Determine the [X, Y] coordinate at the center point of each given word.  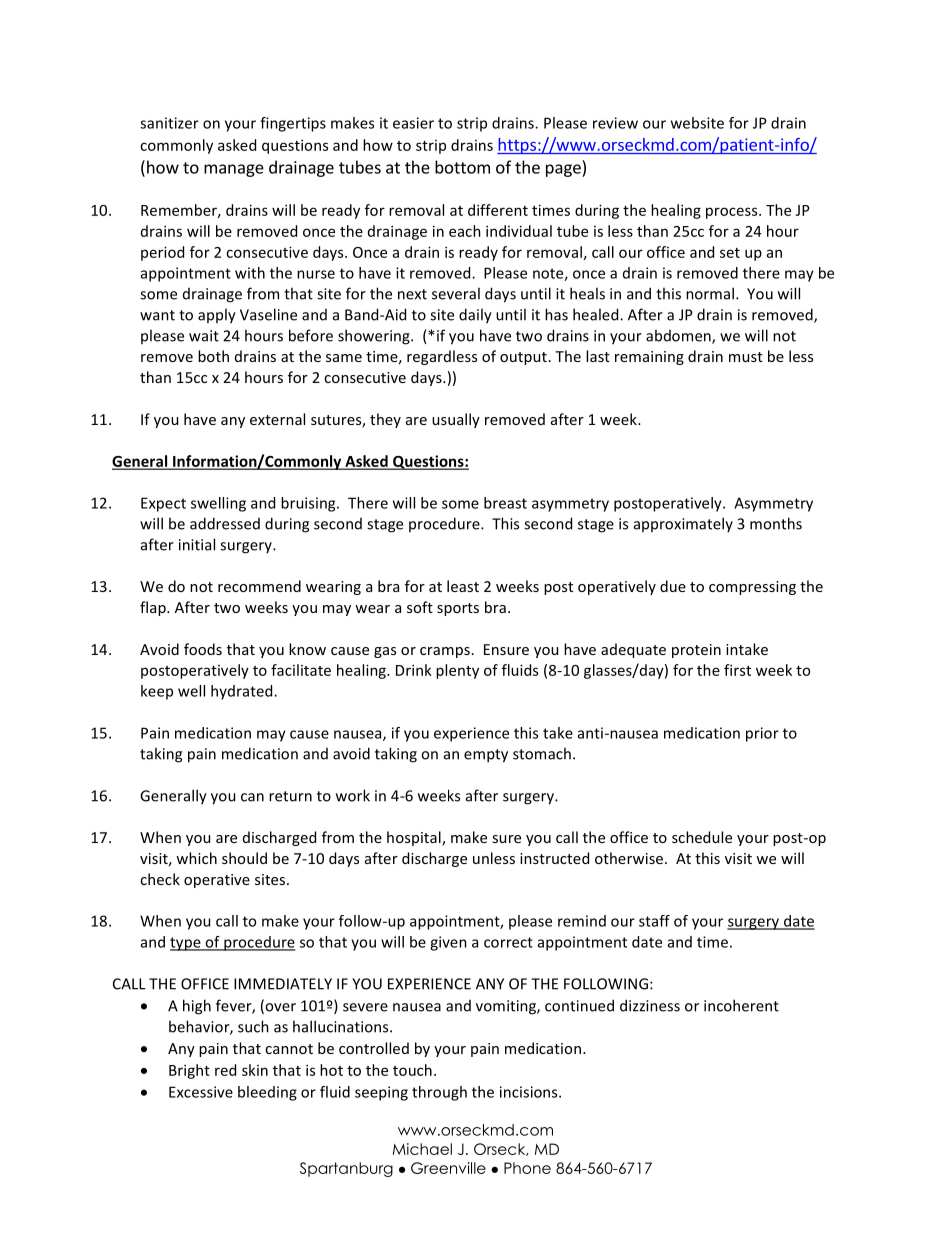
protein [696, 651]
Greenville [448, 1168]
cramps [445, 652]
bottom [462, 167]
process [733, 213]
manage [234, 170]
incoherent [741, 1005]
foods [203, 649]
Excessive [201, 1092]
